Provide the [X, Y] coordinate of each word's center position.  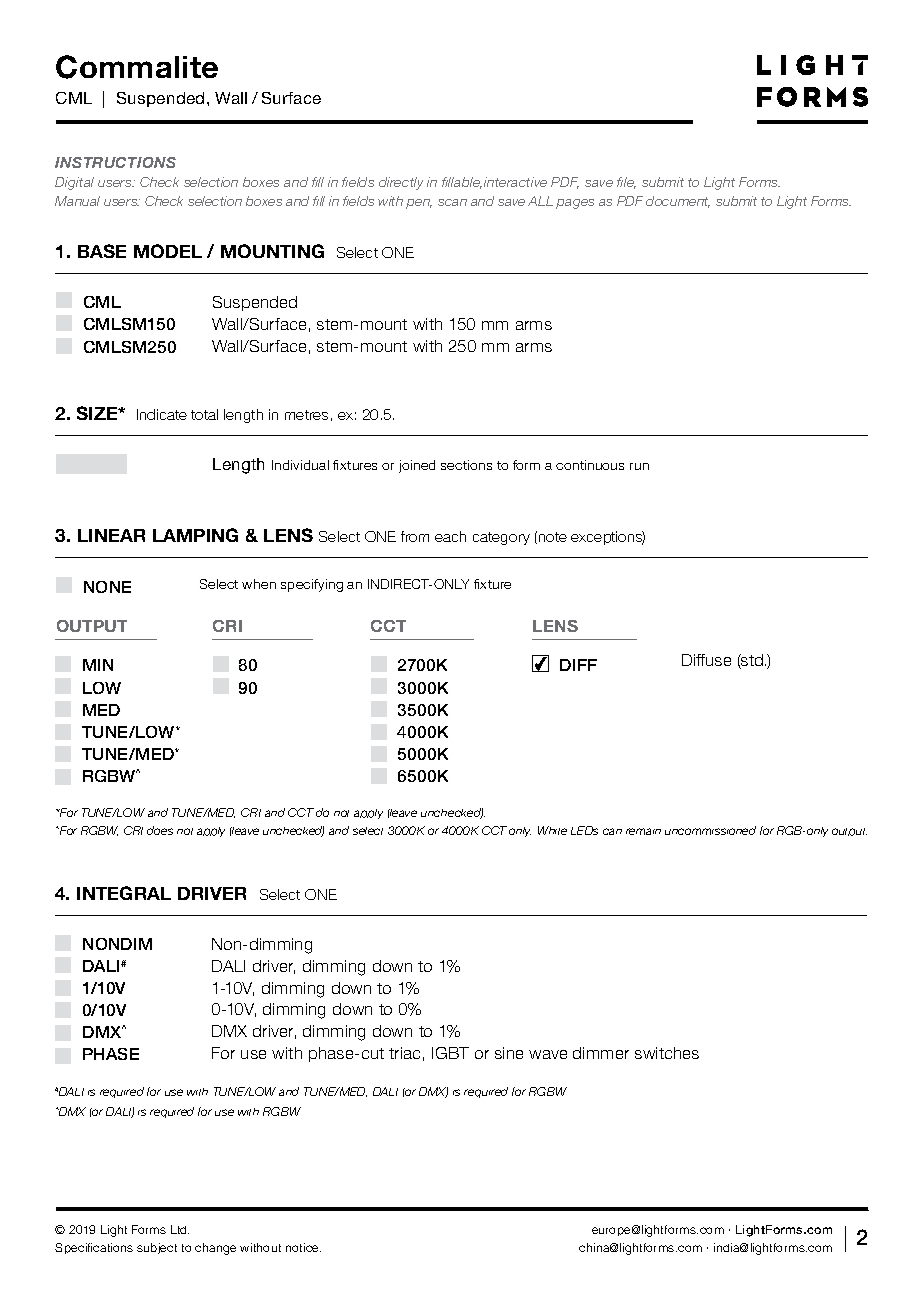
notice [303, 1247]
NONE [107, 587]
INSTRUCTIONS [115, 162]
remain [643, 831]
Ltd [180, 1229]
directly [401, 183]
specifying [312, 585]
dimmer [601, 1053]
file [626, 183]
